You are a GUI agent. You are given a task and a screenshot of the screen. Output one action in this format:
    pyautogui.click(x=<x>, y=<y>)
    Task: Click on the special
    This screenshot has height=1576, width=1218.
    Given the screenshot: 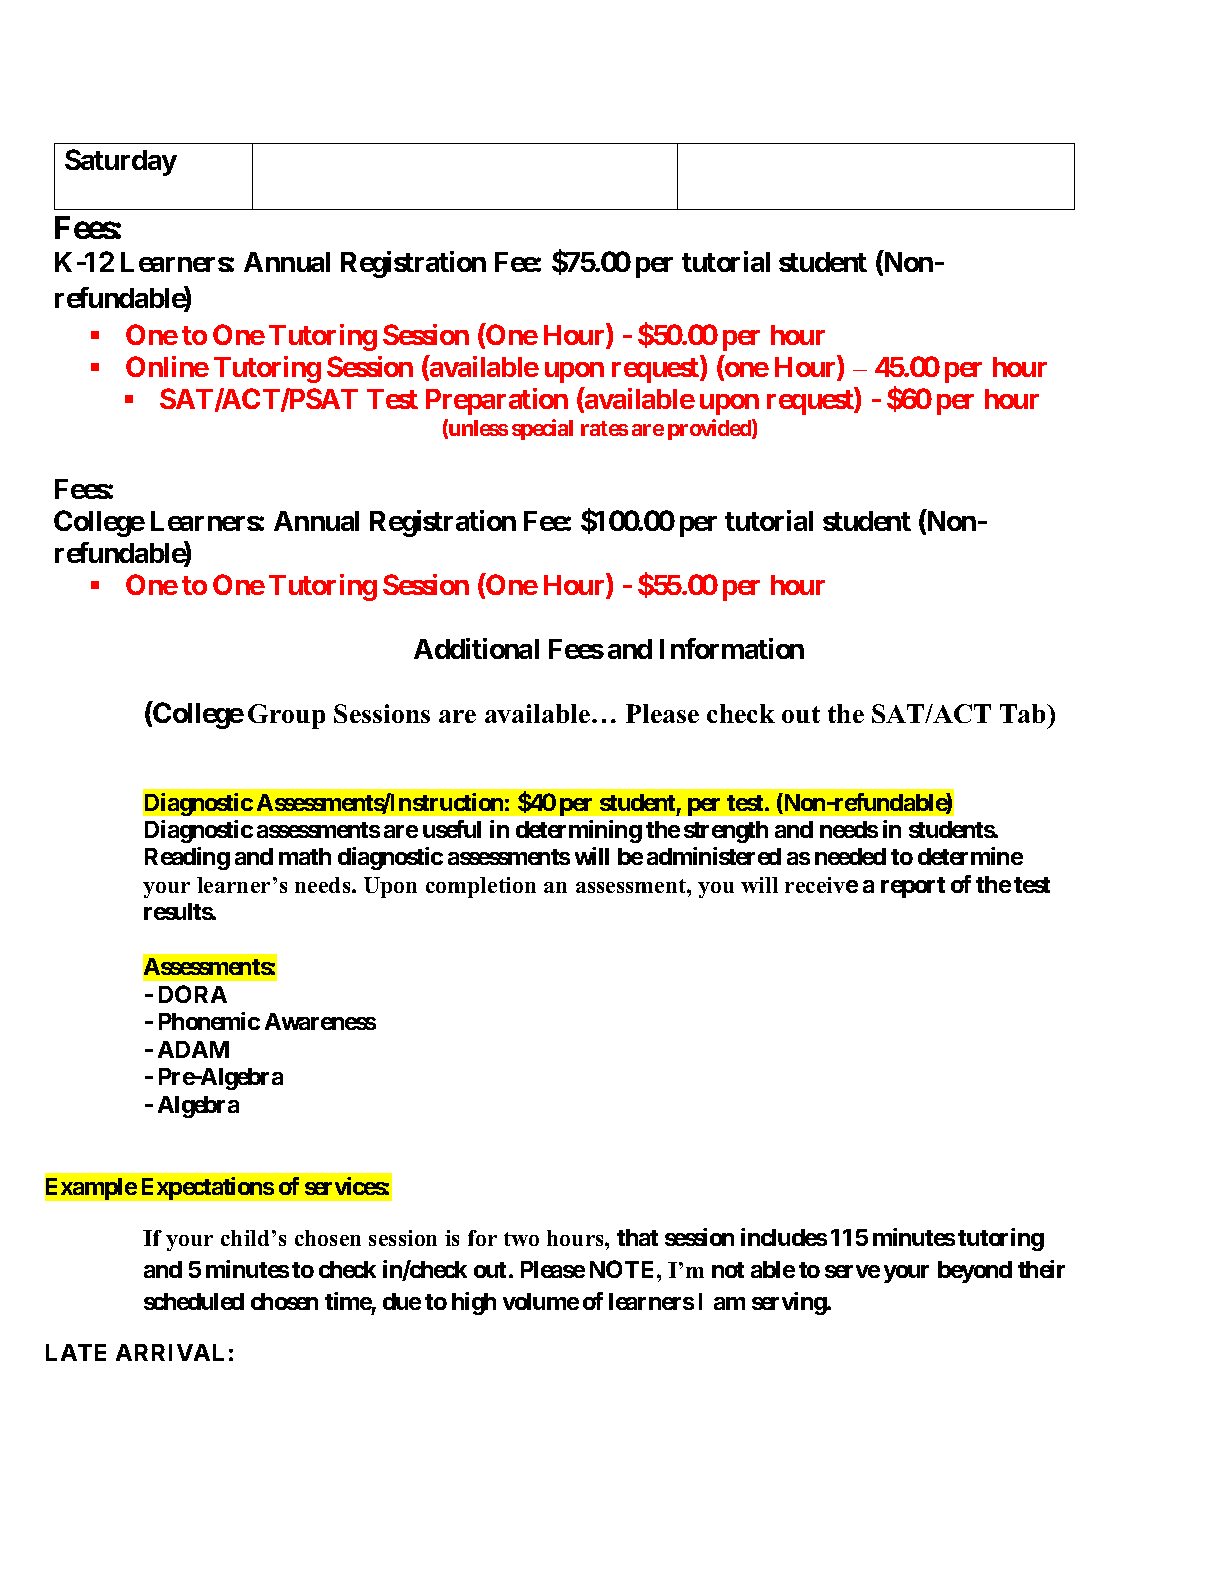 What is the action you would take?
    pyautogui.click(x=542, y=429)
